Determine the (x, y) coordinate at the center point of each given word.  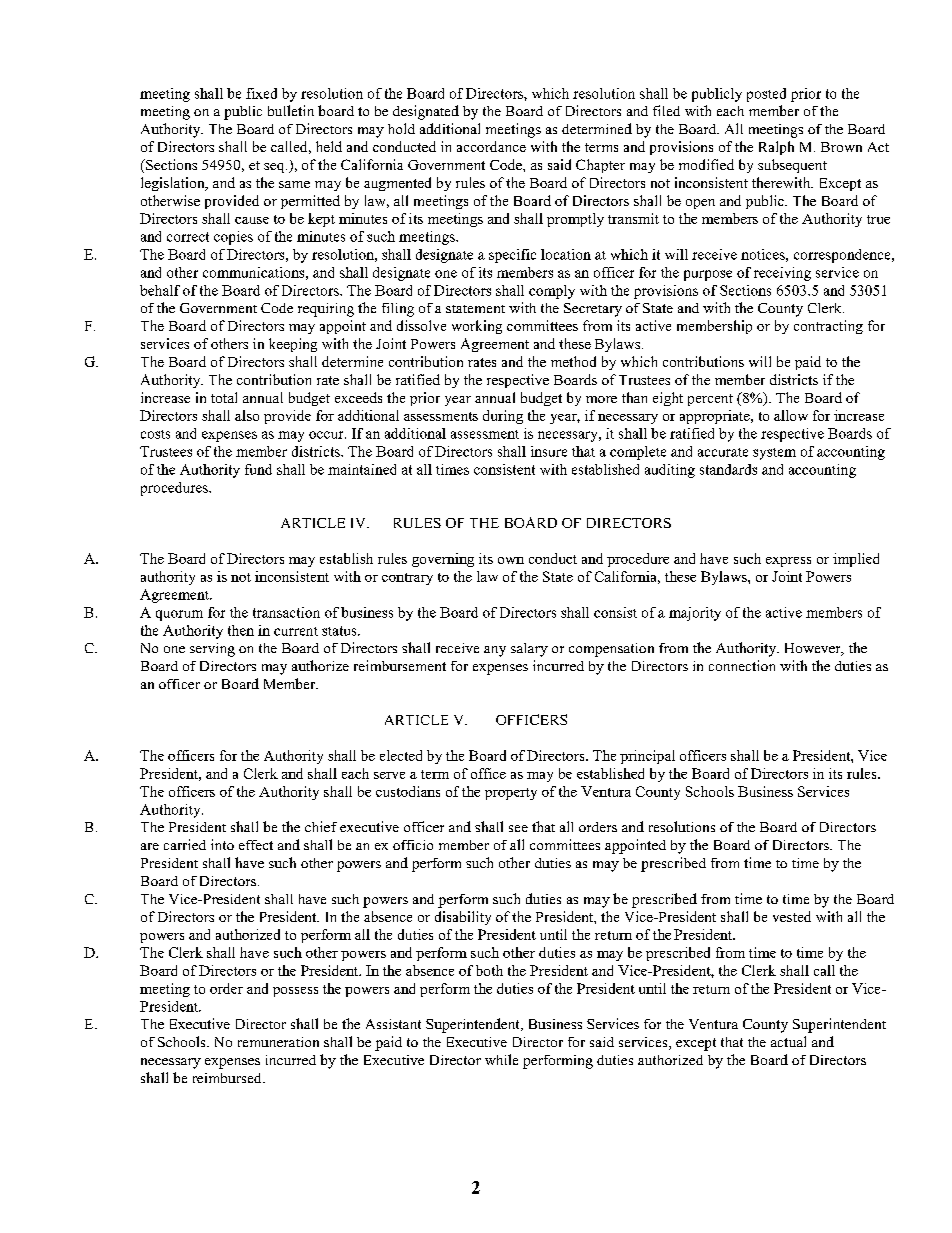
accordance (491, 146)
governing (443, 560)
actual (788, 1041)
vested (792, 916)
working (477, 327)
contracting (828, 327)
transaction (286, 612)
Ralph (776, 148)
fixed (261, 93)
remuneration (278, 1042)
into (222, 844)
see (518, 828)
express (788, 562)
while (501, 1059)
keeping (293, 345)
